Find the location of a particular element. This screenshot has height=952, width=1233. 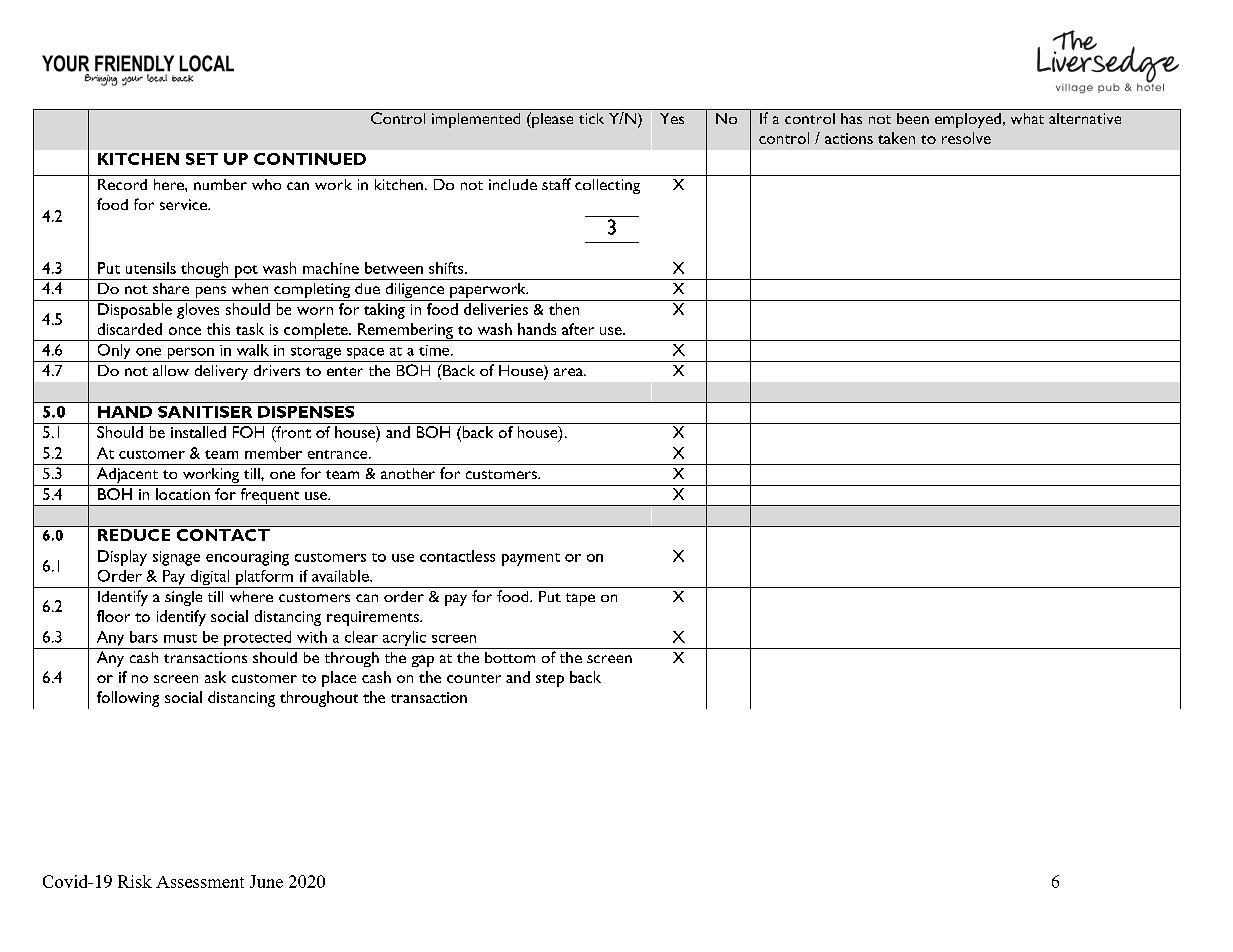

tape is located at coordinates (580, 599).
